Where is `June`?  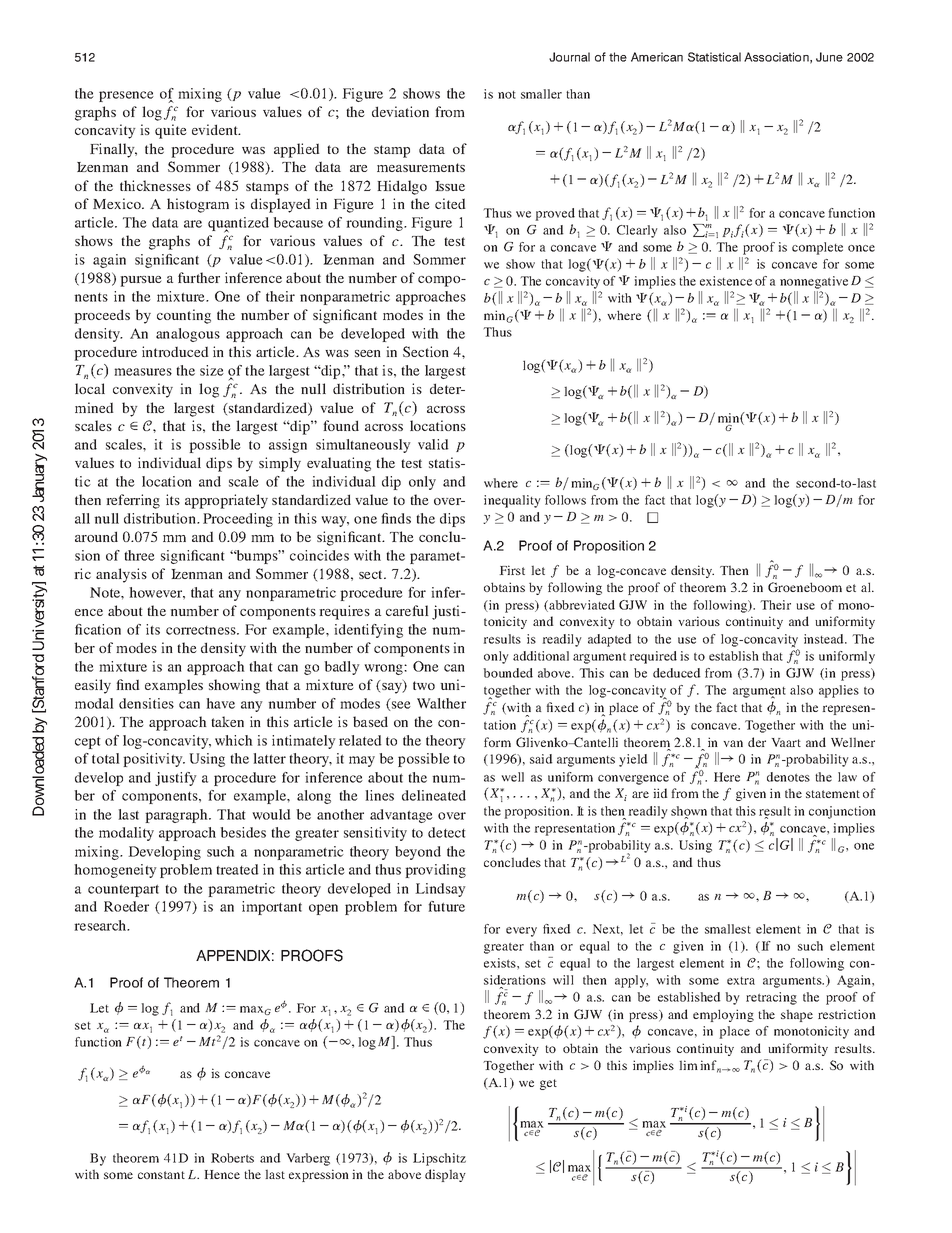
June is located at coordinates (829, 57).
